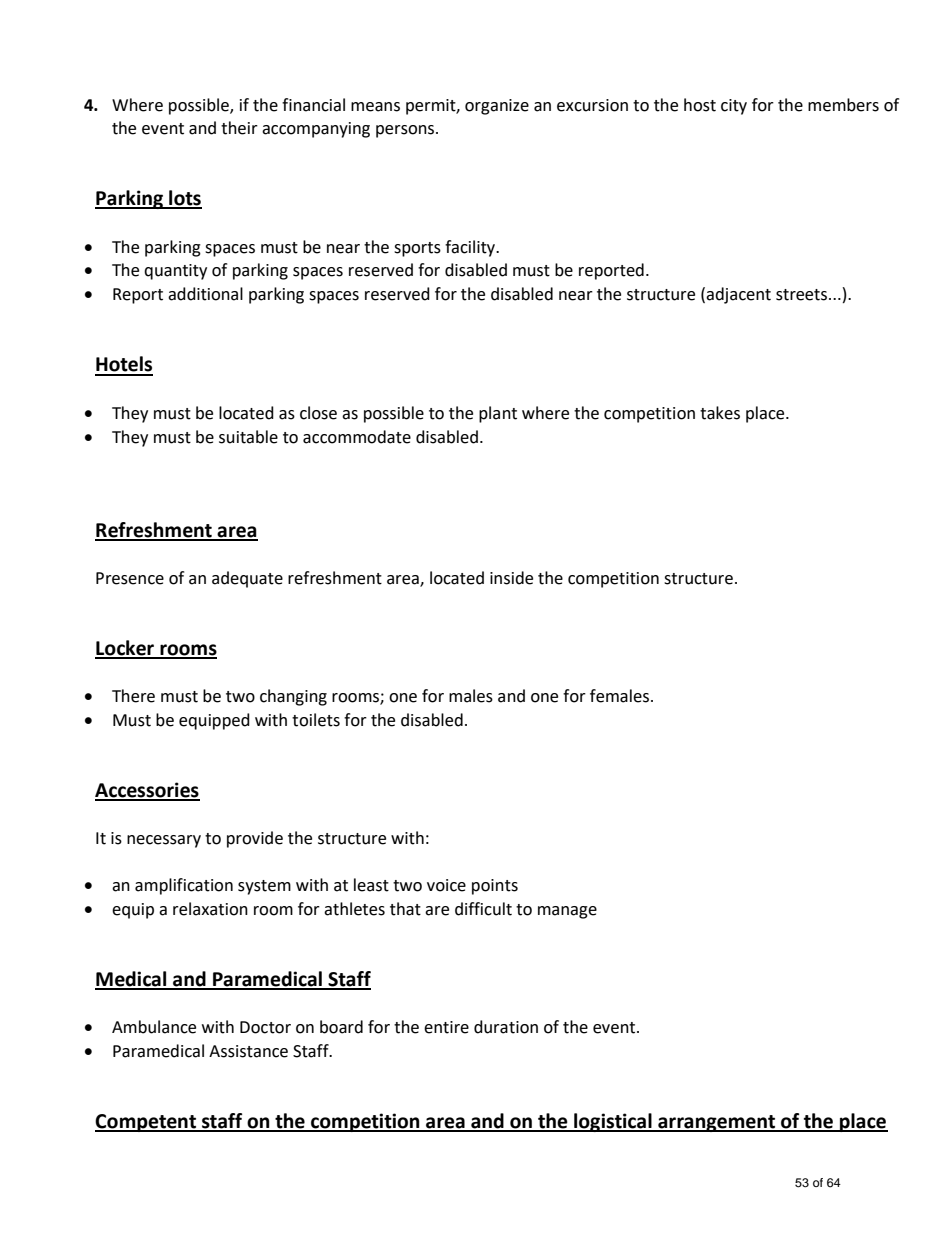 The height and width of the document is (1233, 952). I want to click on duration, so click(506, 1027).
